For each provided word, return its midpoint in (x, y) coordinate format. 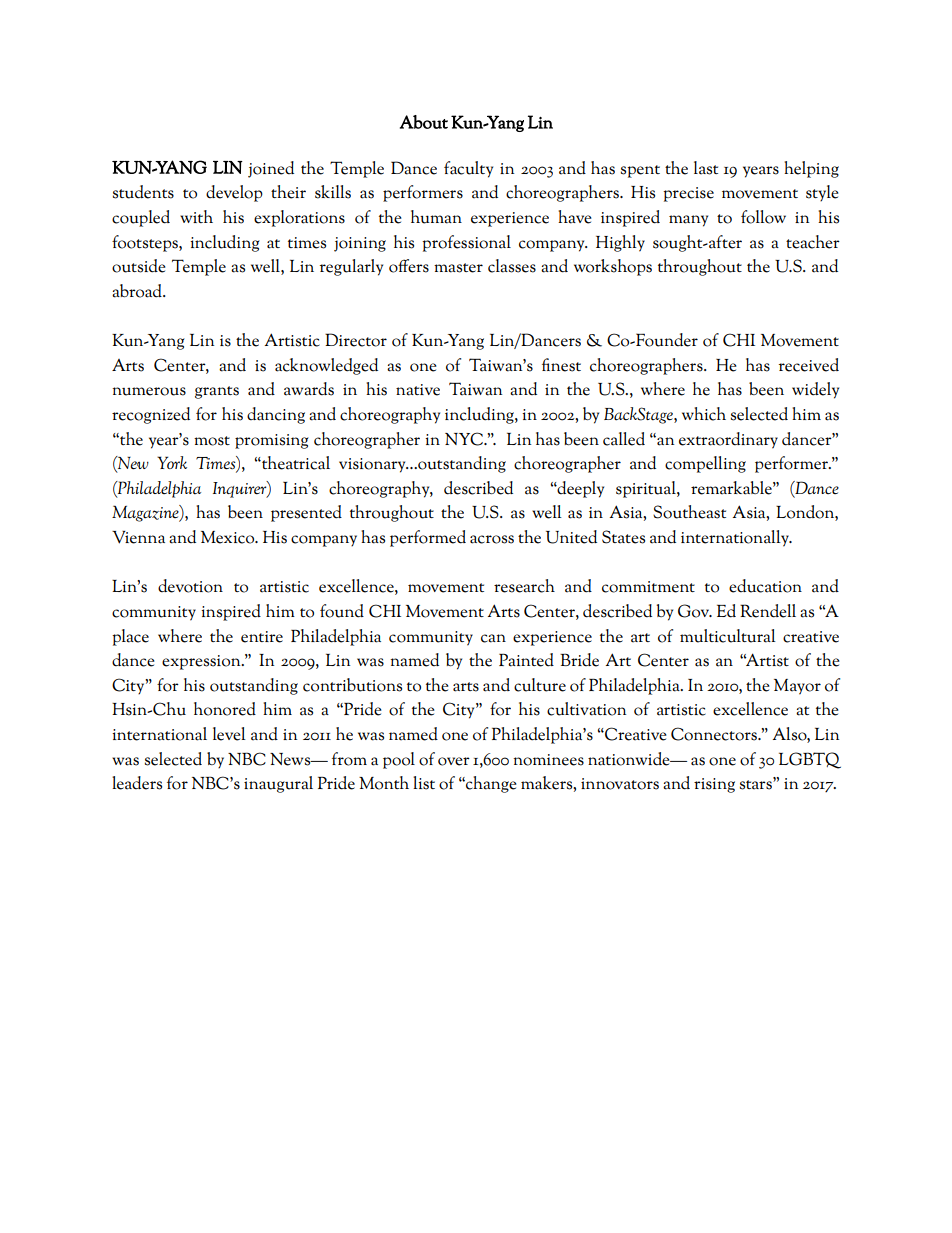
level (229, 734)
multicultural (728, 636)
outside (139, 266)
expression (202, 662)
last (706, 168)
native (418, 390)
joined (271, 169)
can (493, 638)
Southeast (689, 512)
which (704, 414)
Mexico (229, 537)
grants (217, 392)
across (492, 539)
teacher (813, 242)
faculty (468, 169)
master (458, 268)
